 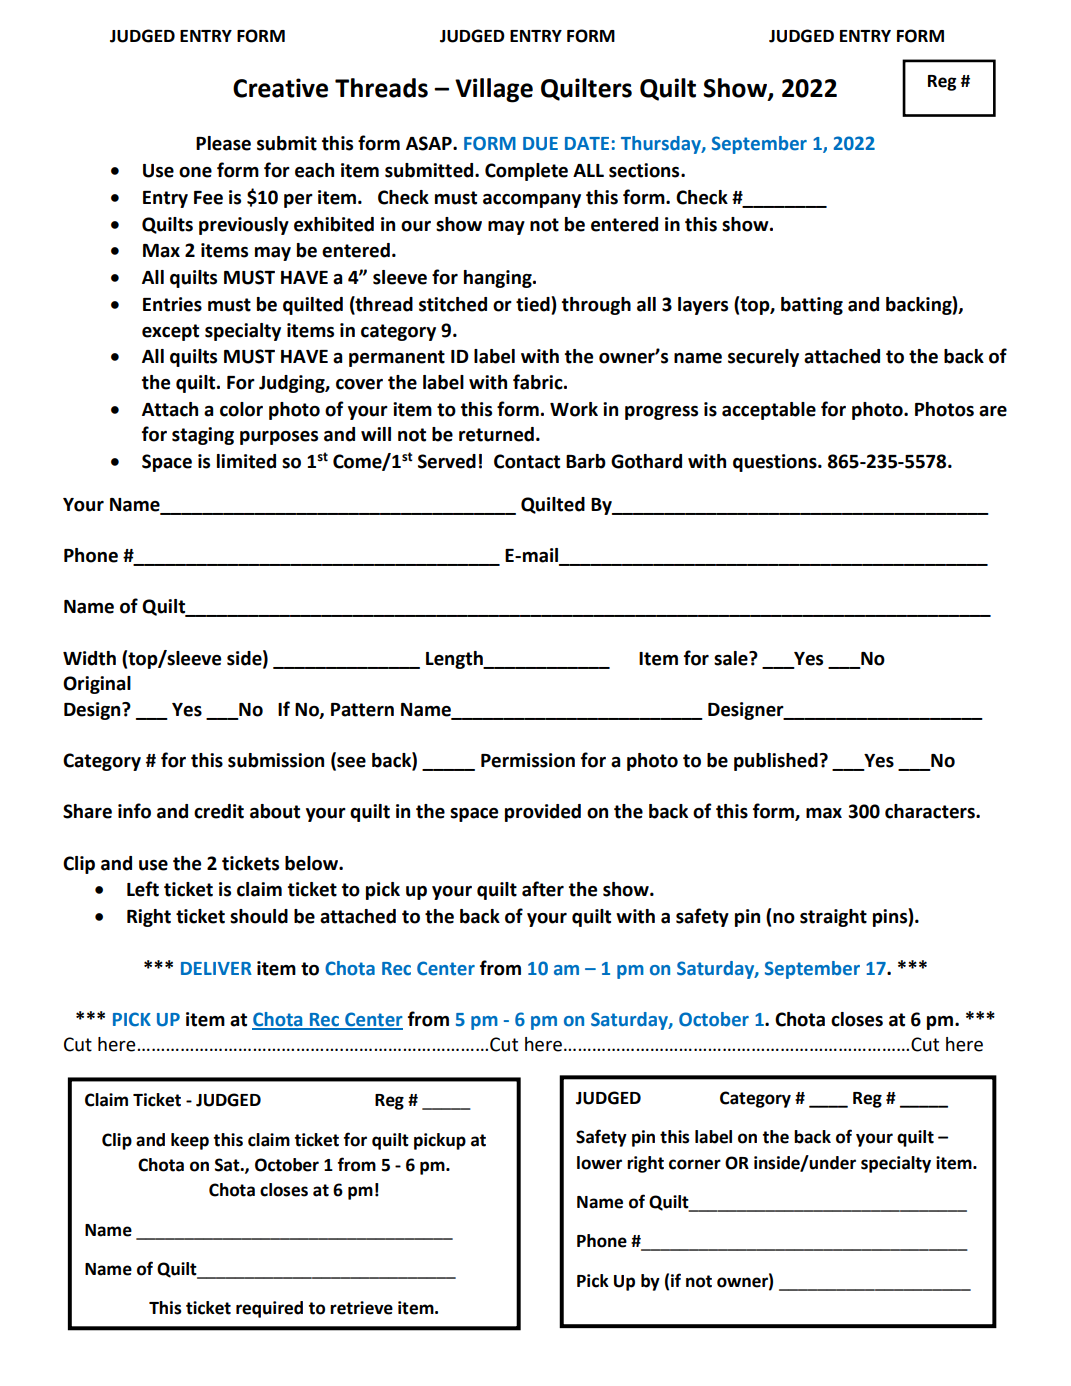 I want to click on Please, so click(x=223, y=143).
